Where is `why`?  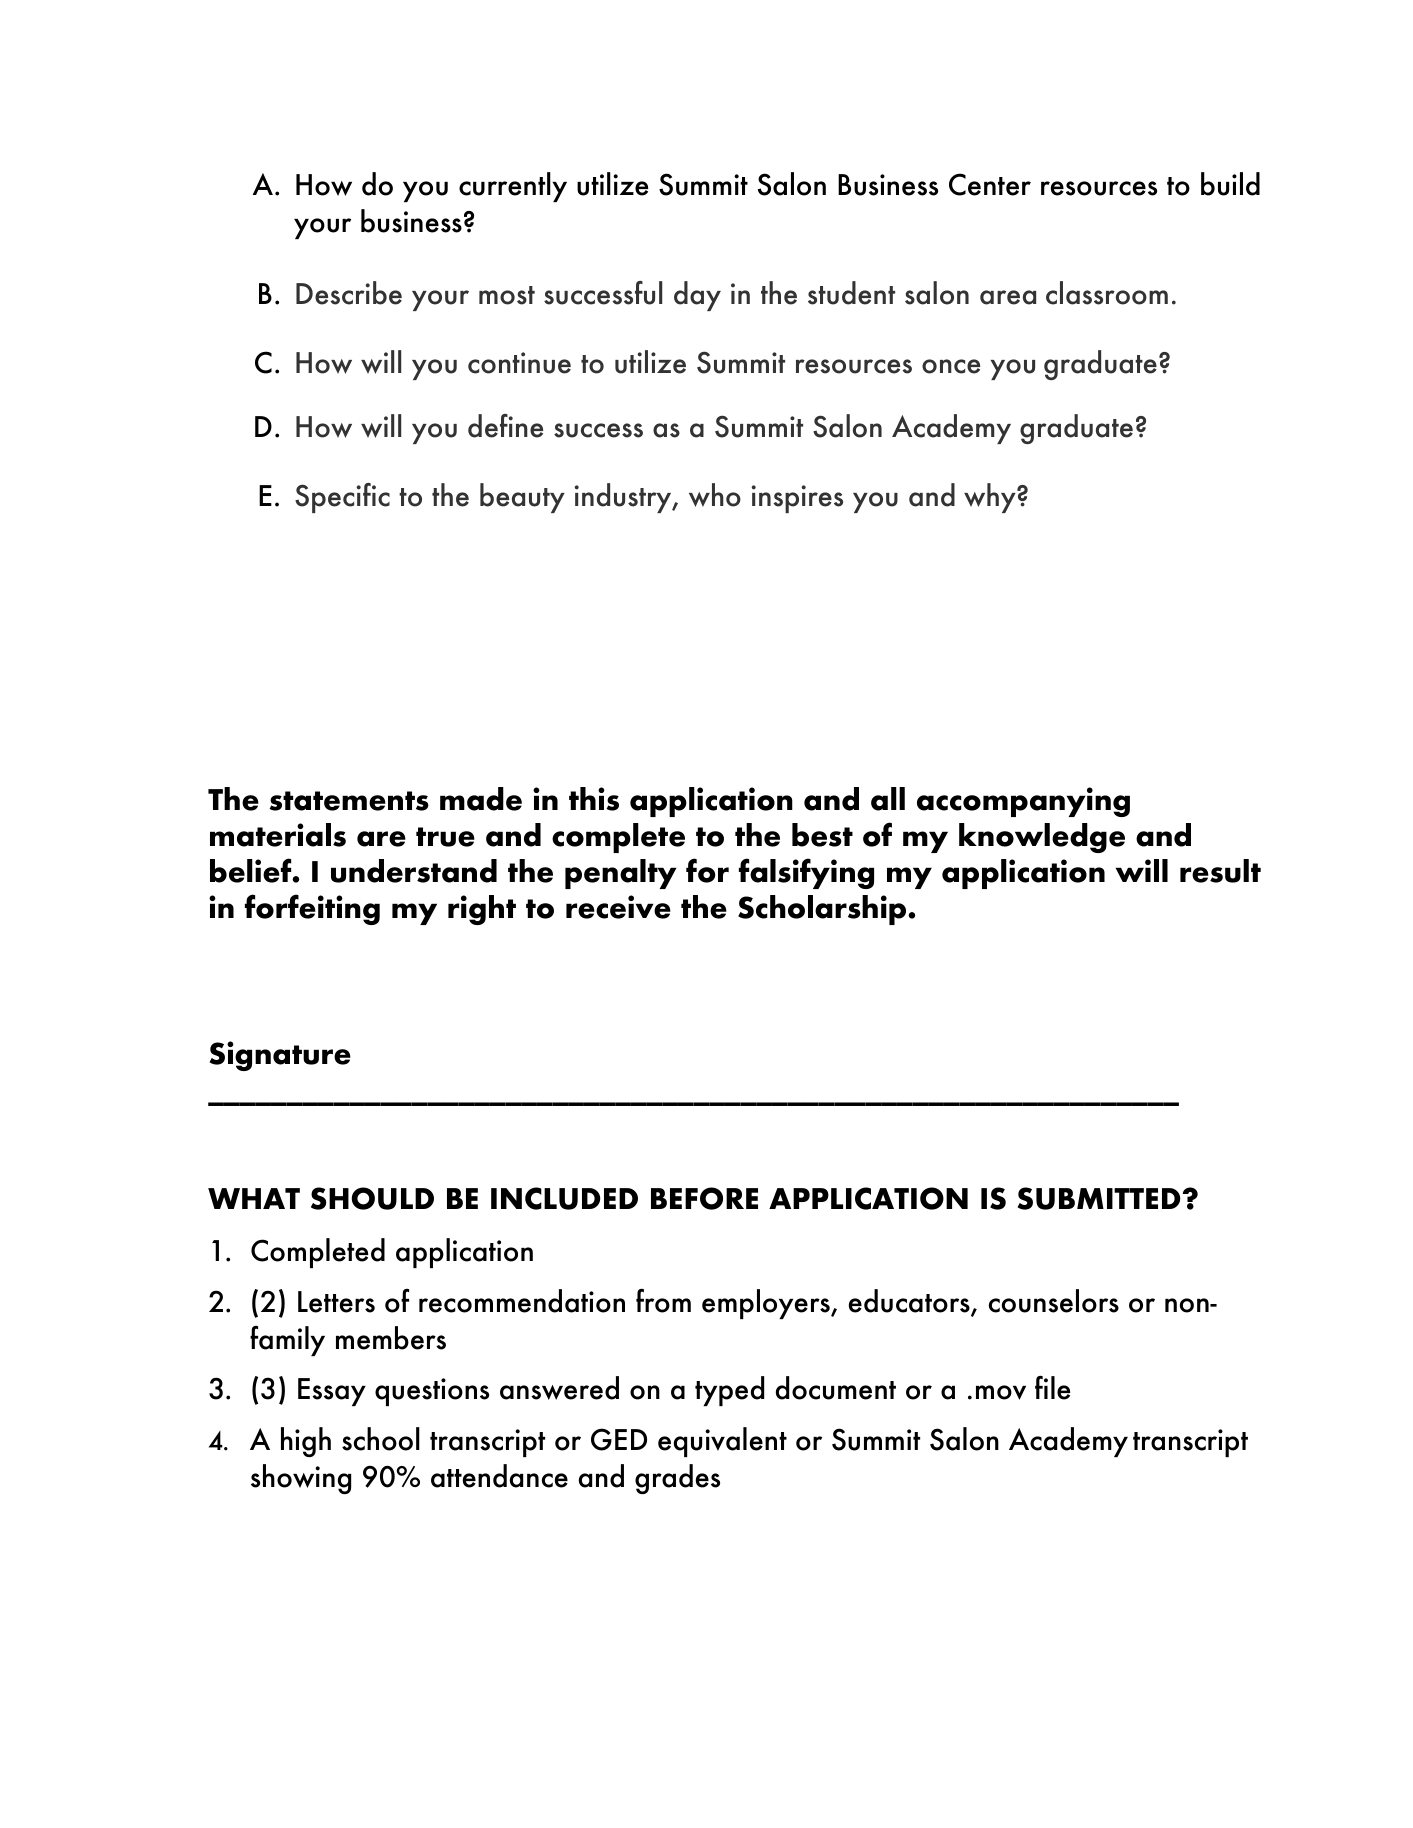 why is located at coordinates (991, 498).
